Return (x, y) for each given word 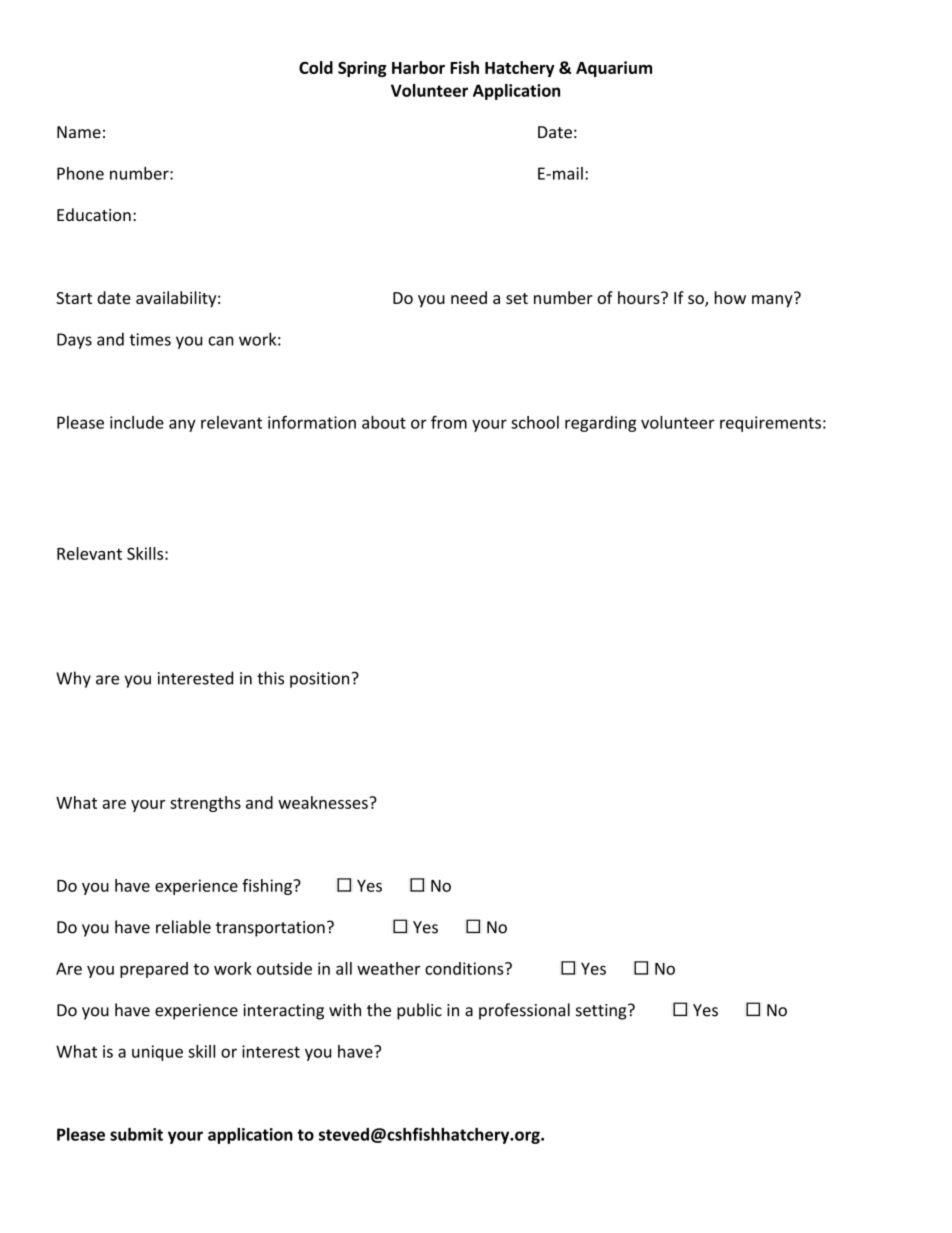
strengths (205, 804)
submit (136, 1134)
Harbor (418, 67)
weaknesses (324, 802)
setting (602, 1012)
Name (79, 132)
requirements (770, 424)
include (137, 422)
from (449, 422)
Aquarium (614, 69)
